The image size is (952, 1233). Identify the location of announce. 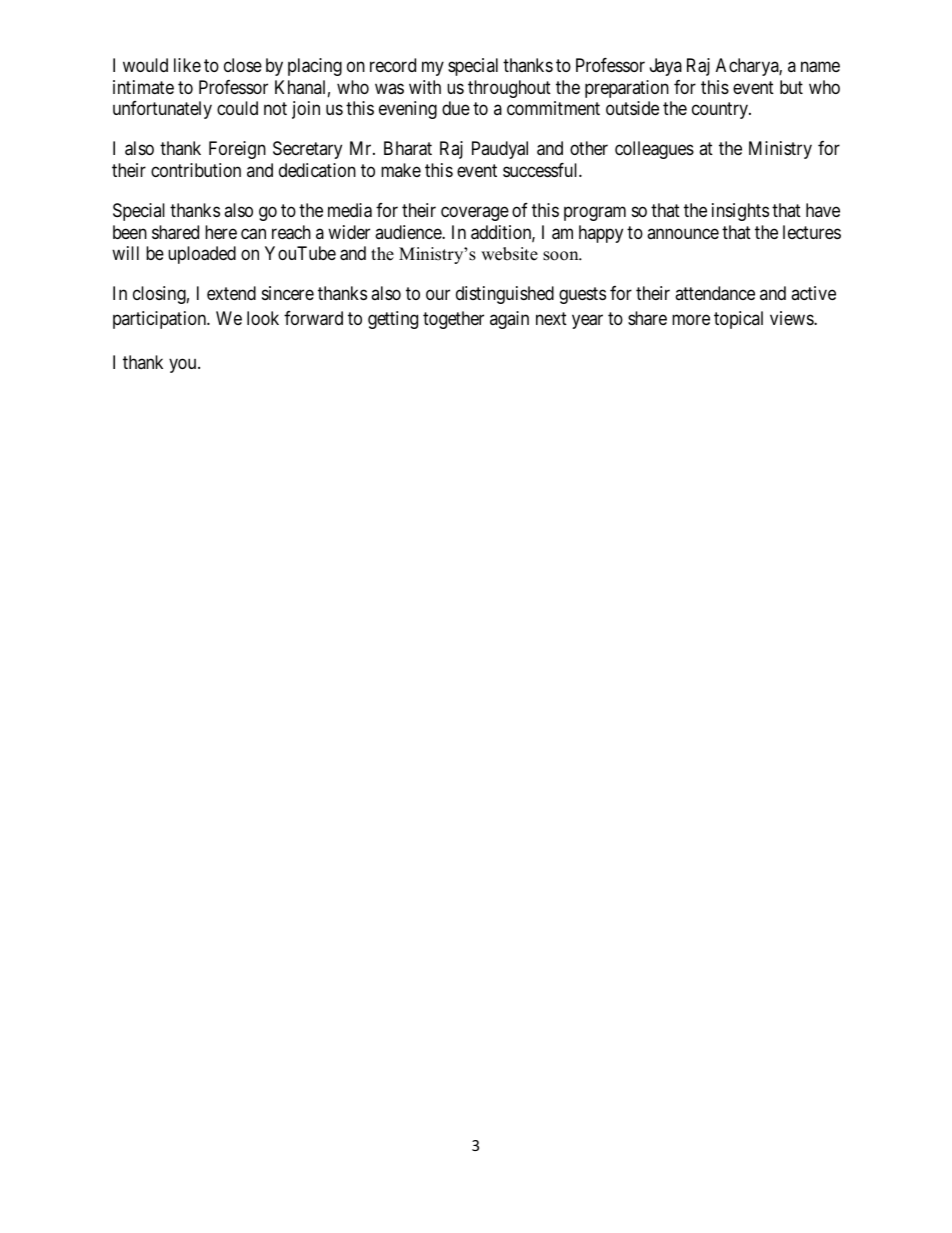
(683, 233).
